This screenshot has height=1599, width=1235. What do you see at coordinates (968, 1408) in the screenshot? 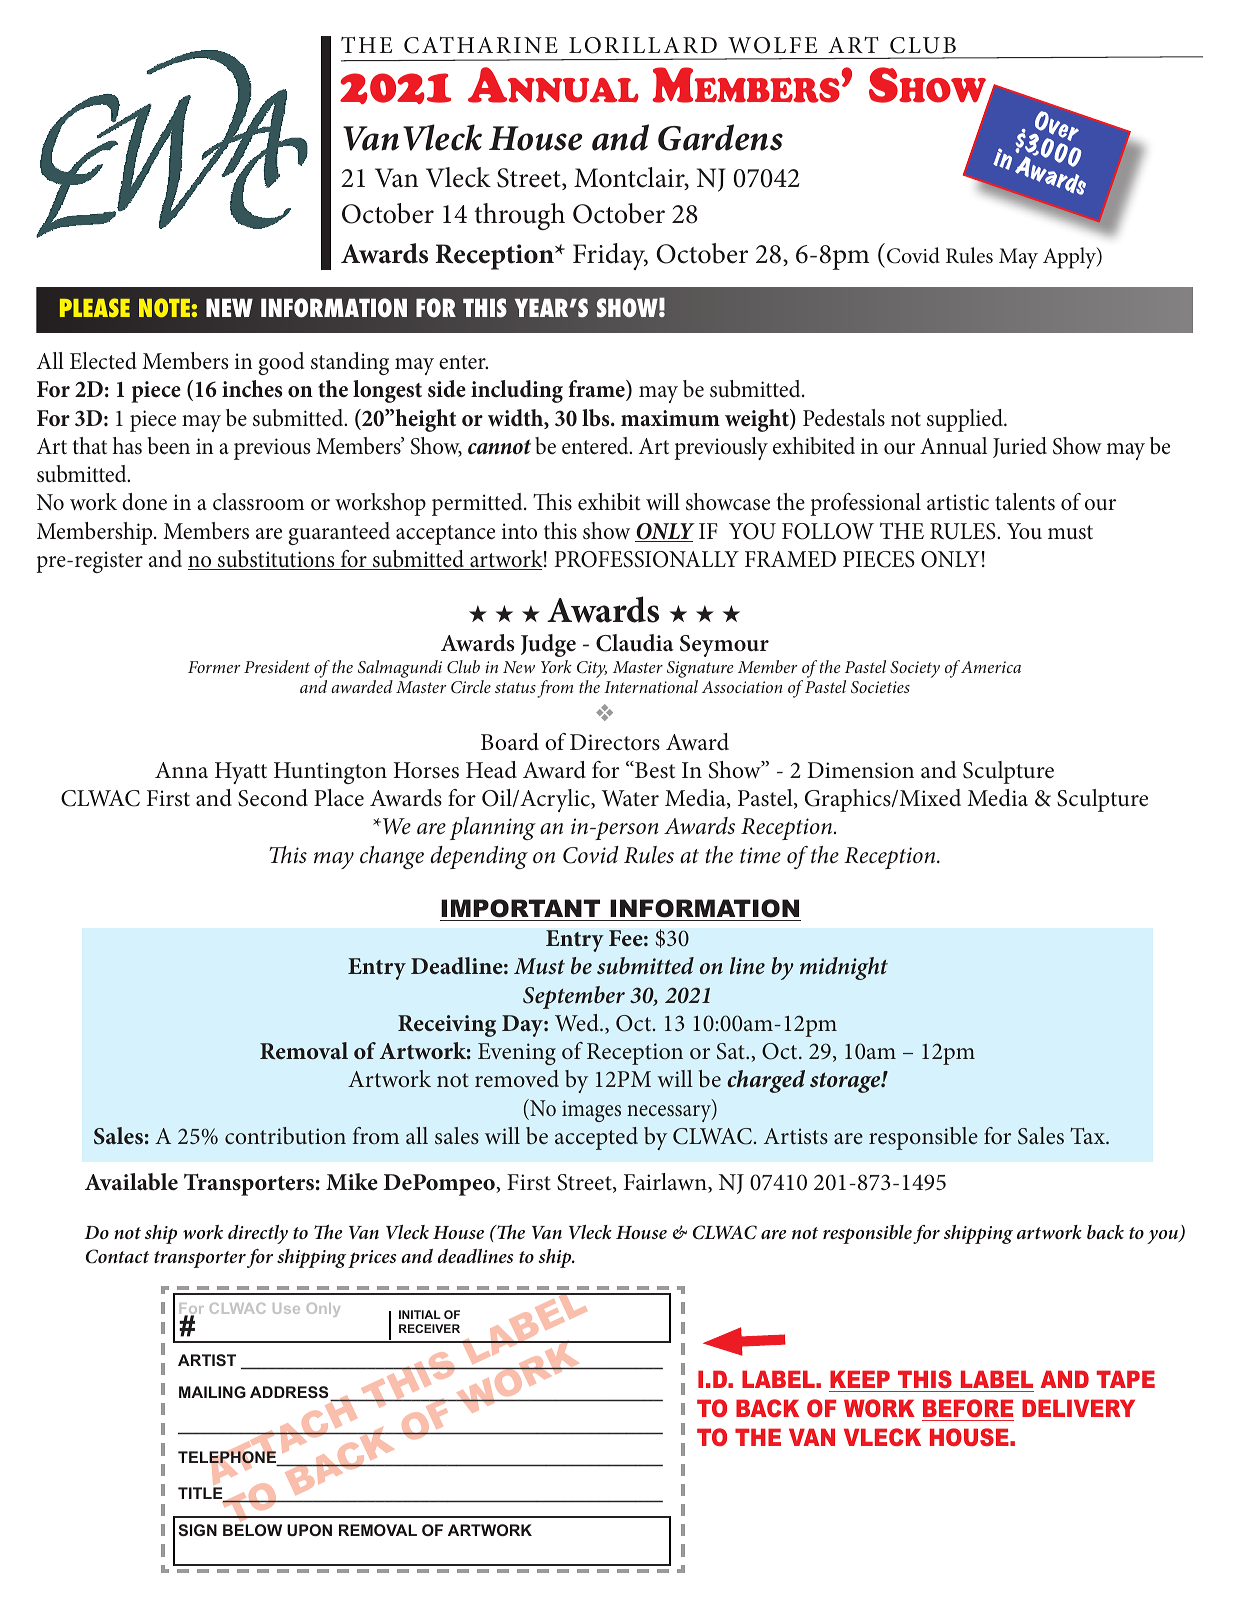
I see `BEFORE` at bounding box center [968, 1408].
